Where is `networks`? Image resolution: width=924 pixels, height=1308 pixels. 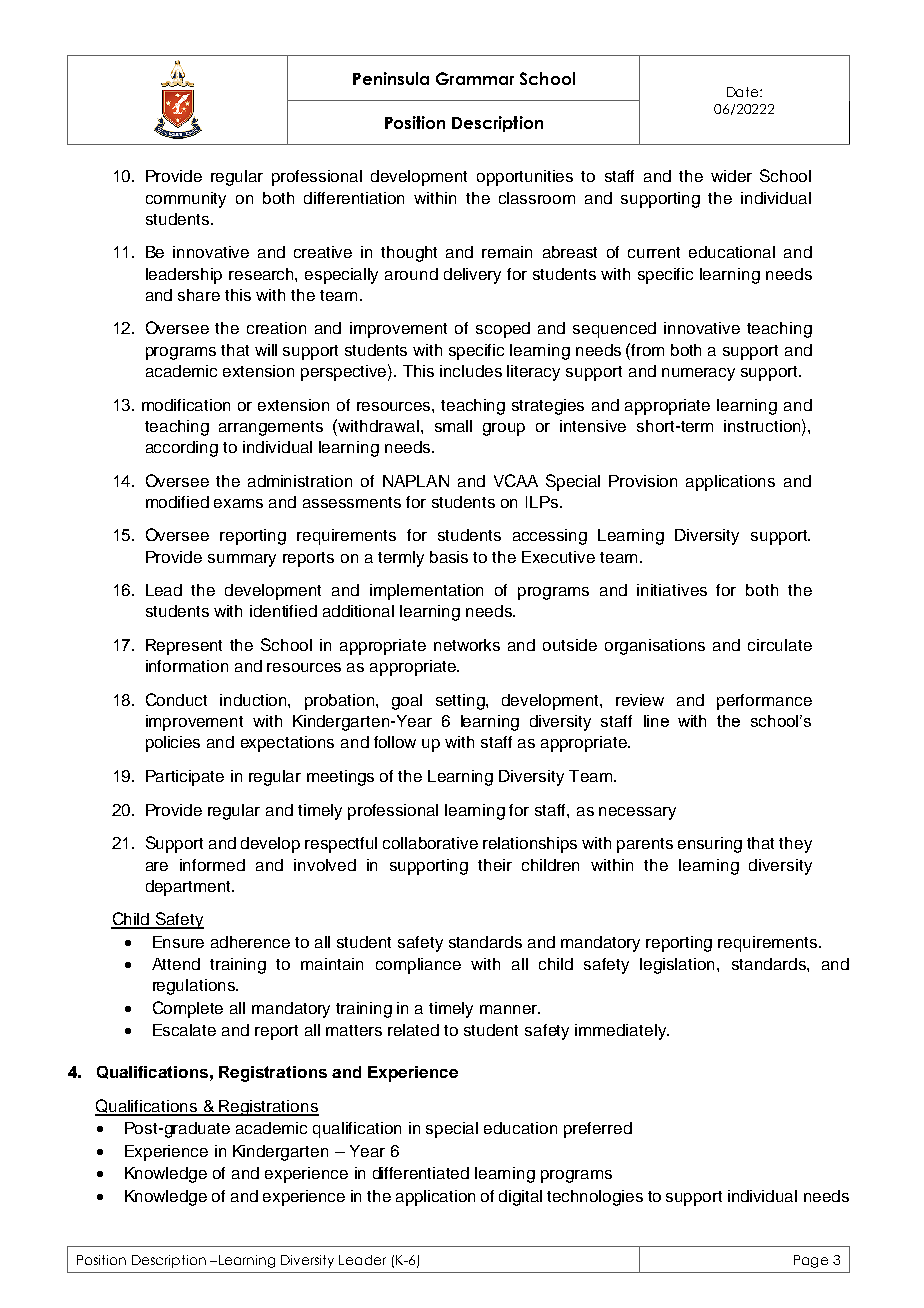
networks is located at coordinates (467, 645).
